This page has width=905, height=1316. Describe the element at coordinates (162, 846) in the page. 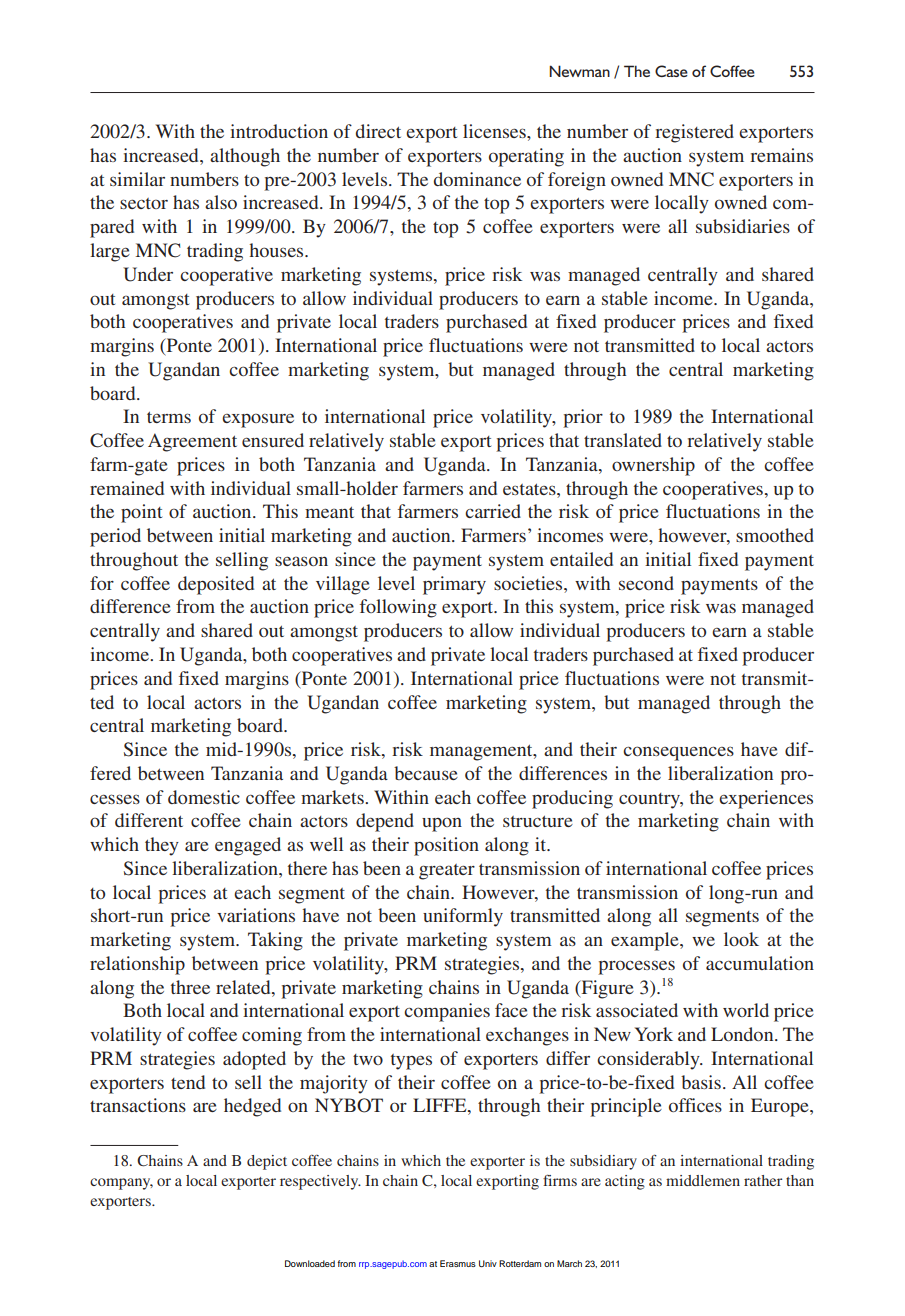

I see `they` at that location.
